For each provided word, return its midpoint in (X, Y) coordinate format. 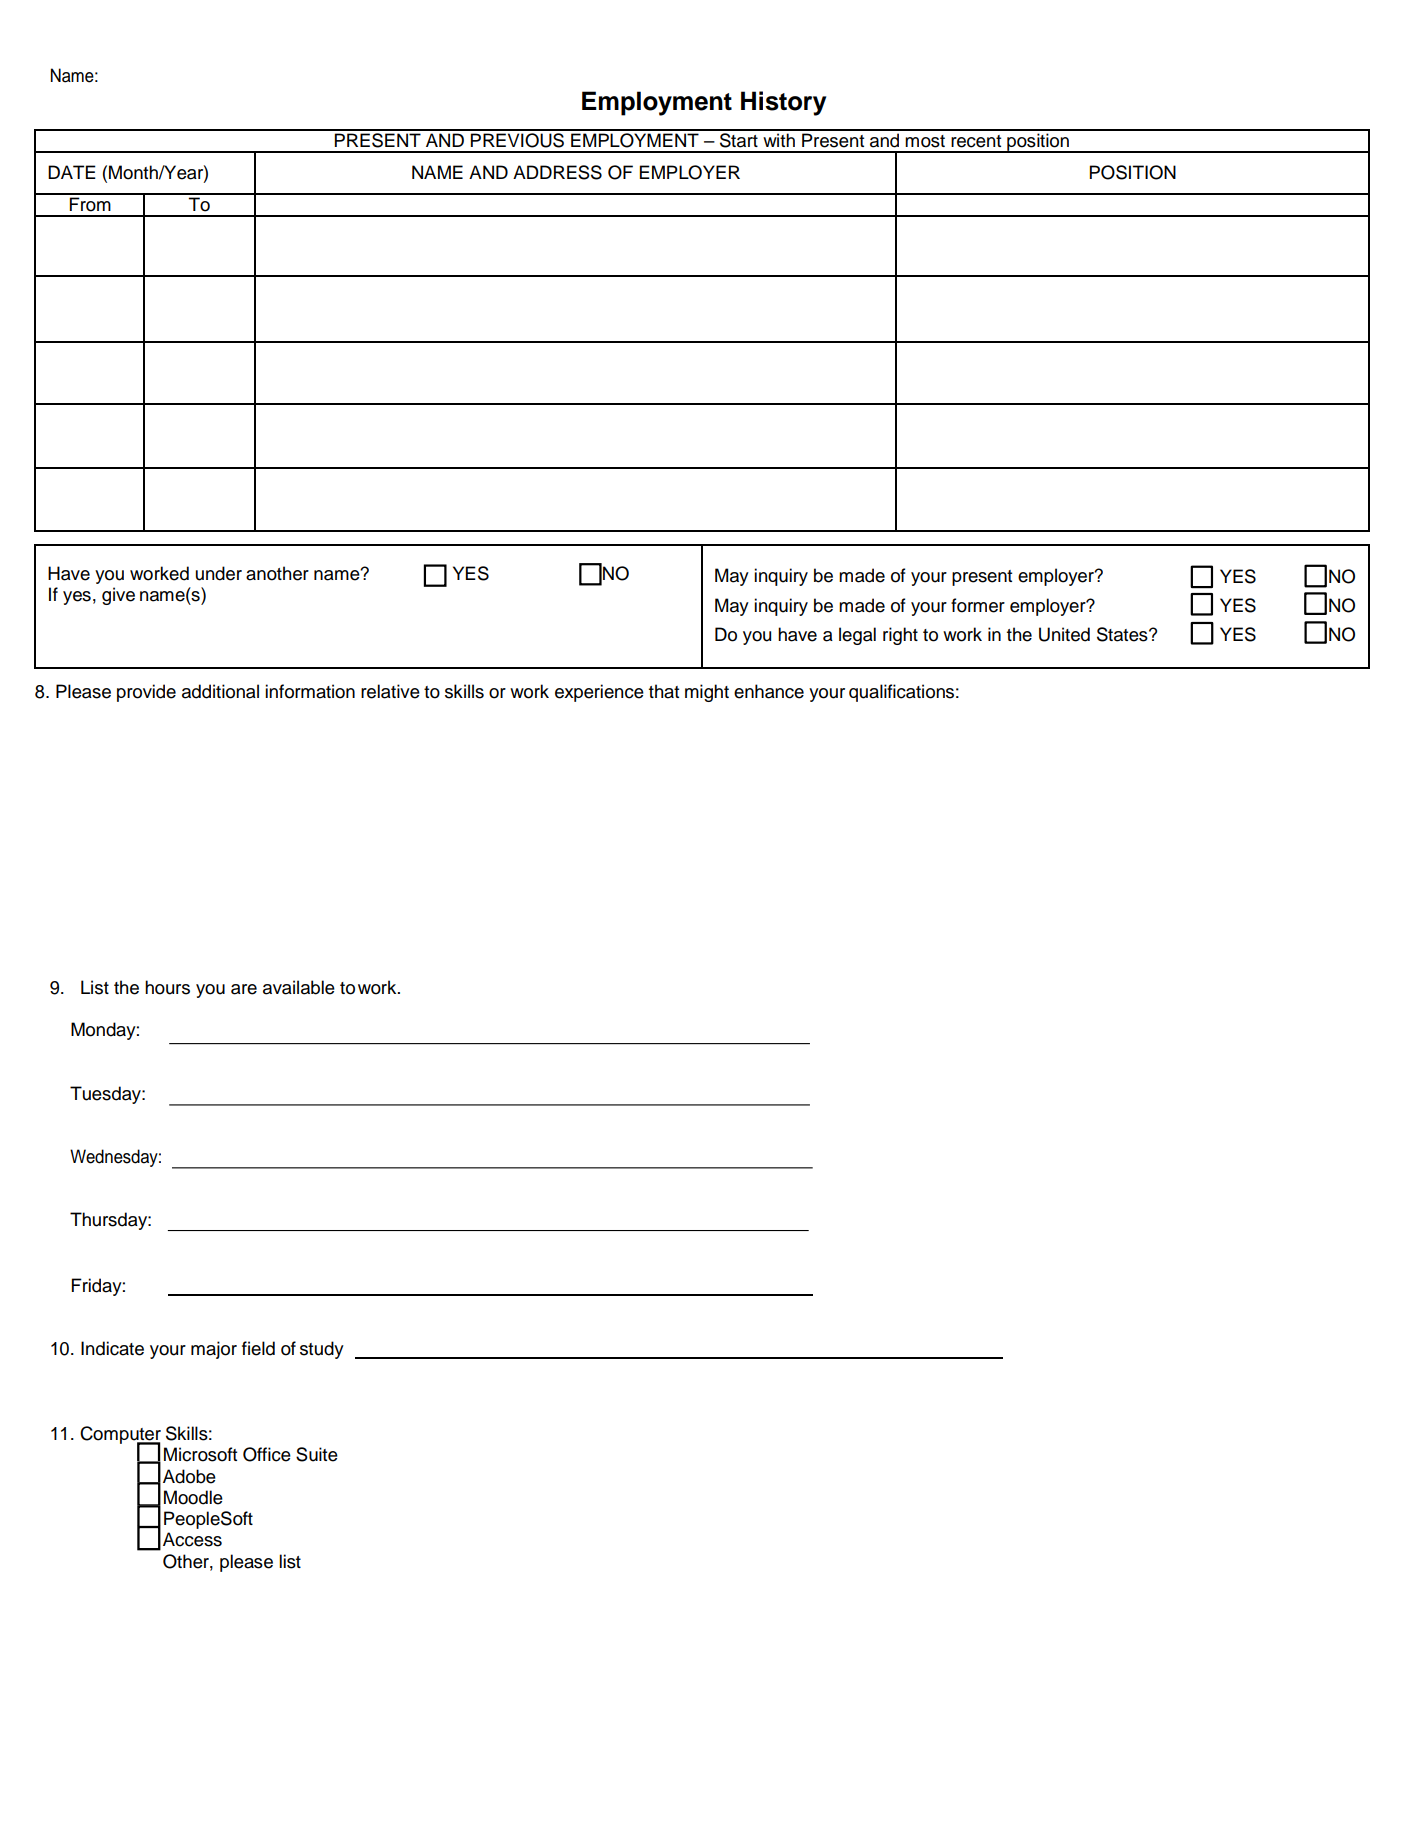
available (299, 987)
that (664, 691)
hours (167, 987)
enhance (769, 691)
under (219, 573)
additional (220, 691)
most (925, 141)
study (322, 1350)
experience (599, 693)
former (978, 605)
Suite (317, 1454)
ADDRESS (557, 172)
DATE (72, 172)
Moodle (193, 1497)
